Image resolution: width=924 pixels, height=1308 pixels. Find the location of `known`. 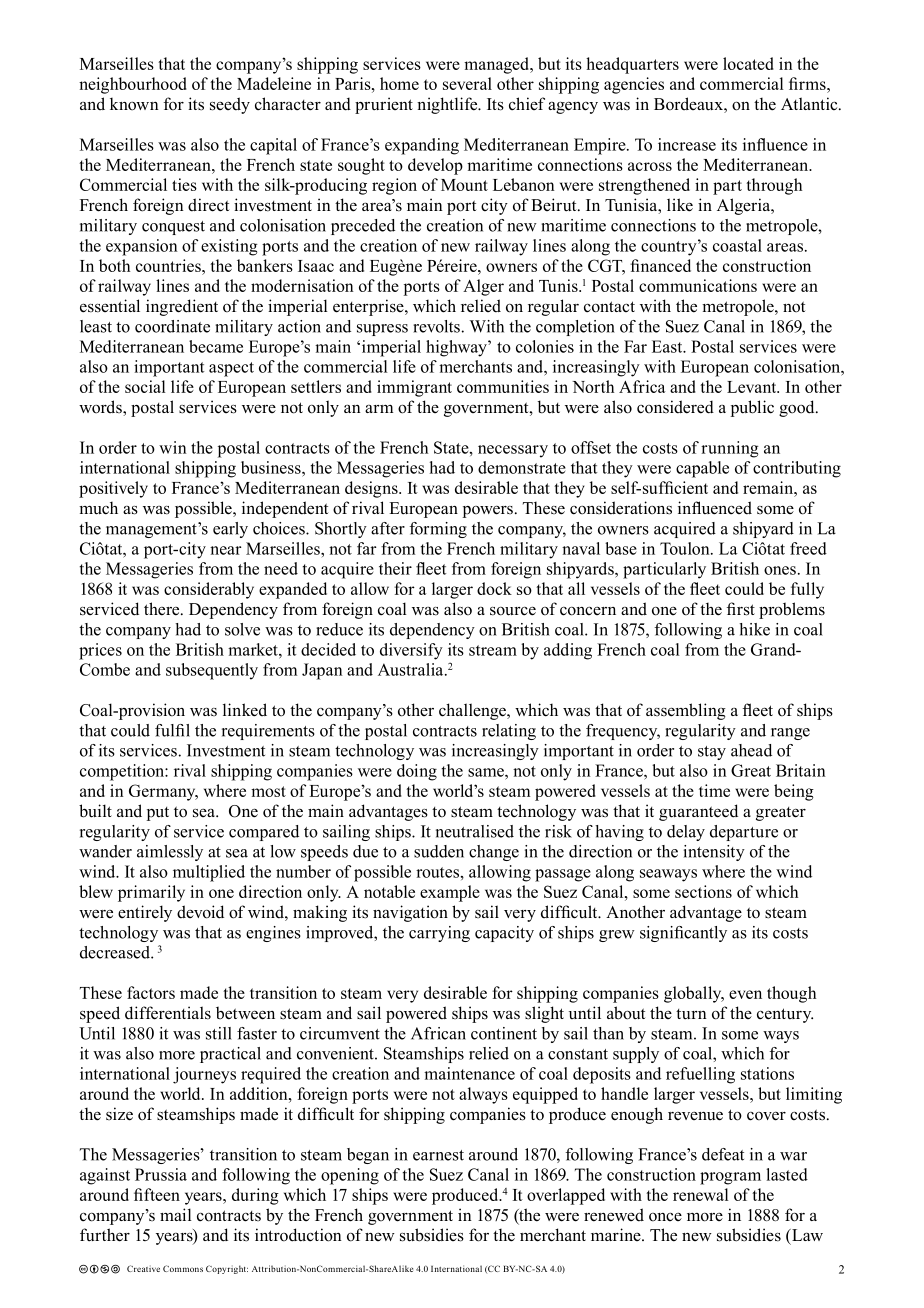

known is located at coordinates (134, 104).
